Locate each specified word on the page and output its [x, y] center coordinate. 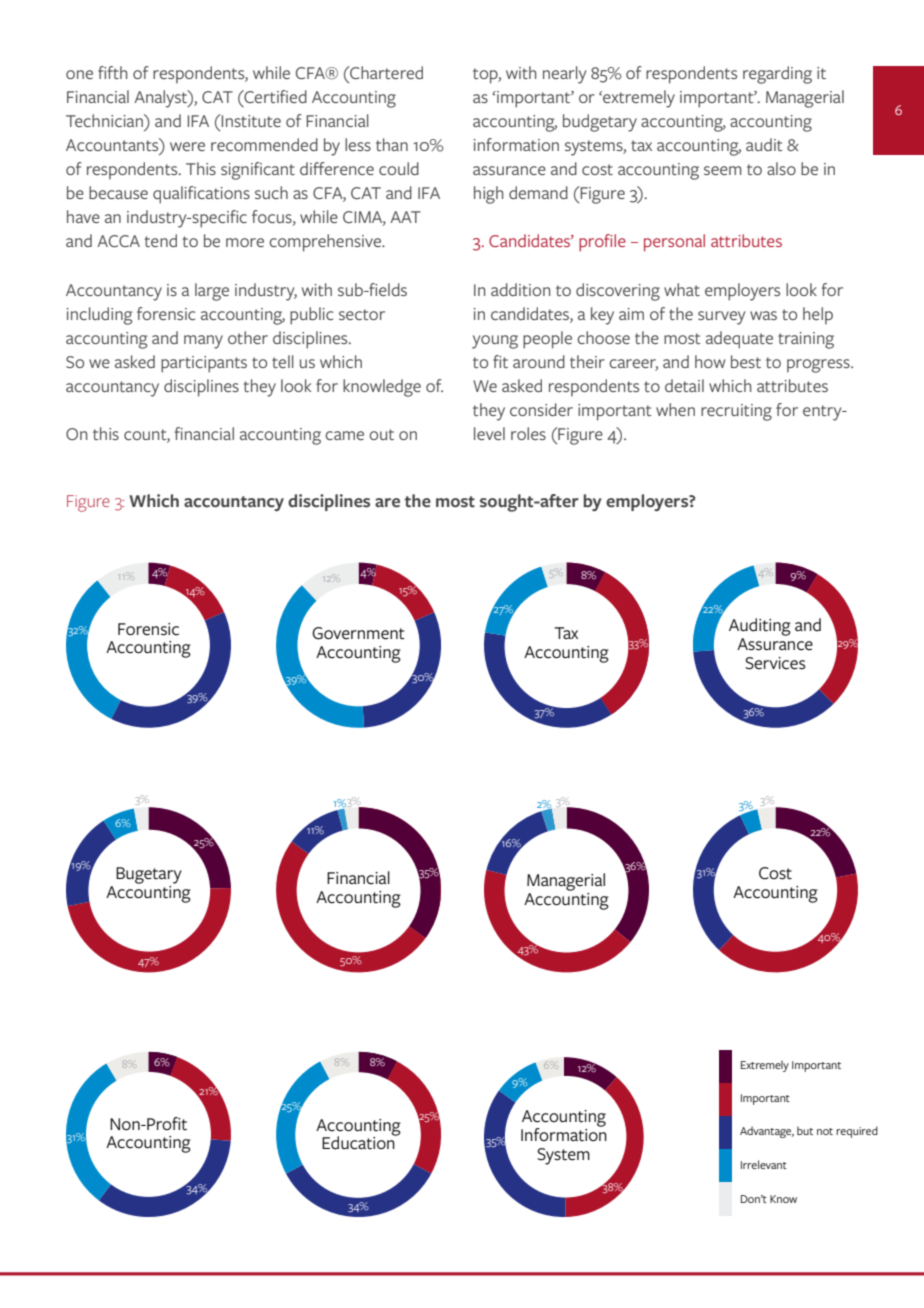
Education [359, 1142]
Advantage [767, 1132]
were [187, 146]
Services [775, 663]
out [381, 434]
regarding [777, 75]
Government [358, 633]
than [392, 144]
